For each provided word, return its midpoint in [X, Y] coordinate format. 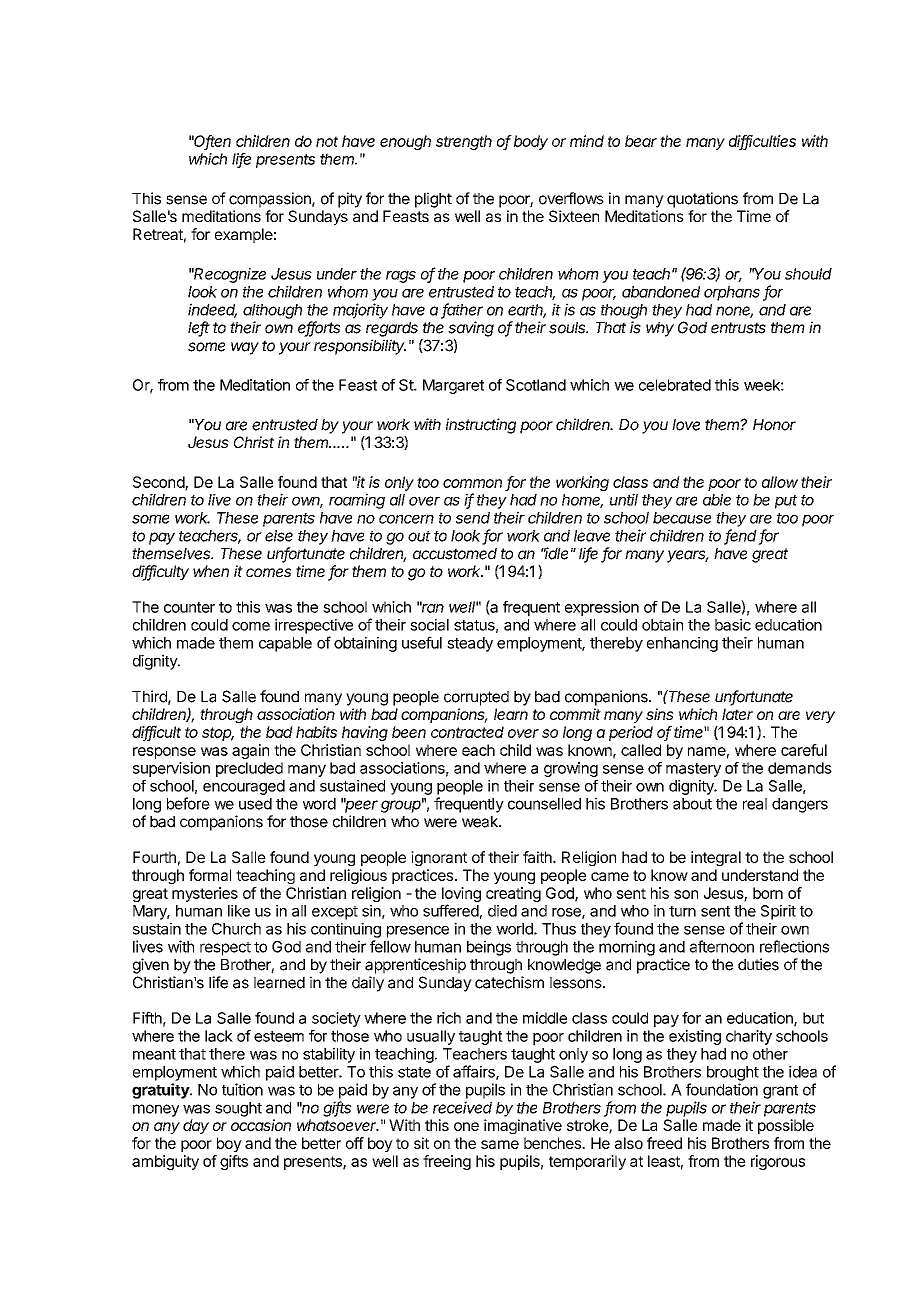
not [327, 141]
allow [780, 482]
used [255, 804]
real [755, 804]
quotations [702, 200]
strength [464, 142]
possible [786, 1126]
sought [238, 1109]
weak [481, 822]
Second [159, 483]
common [472, 483]
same [500, 1144]
